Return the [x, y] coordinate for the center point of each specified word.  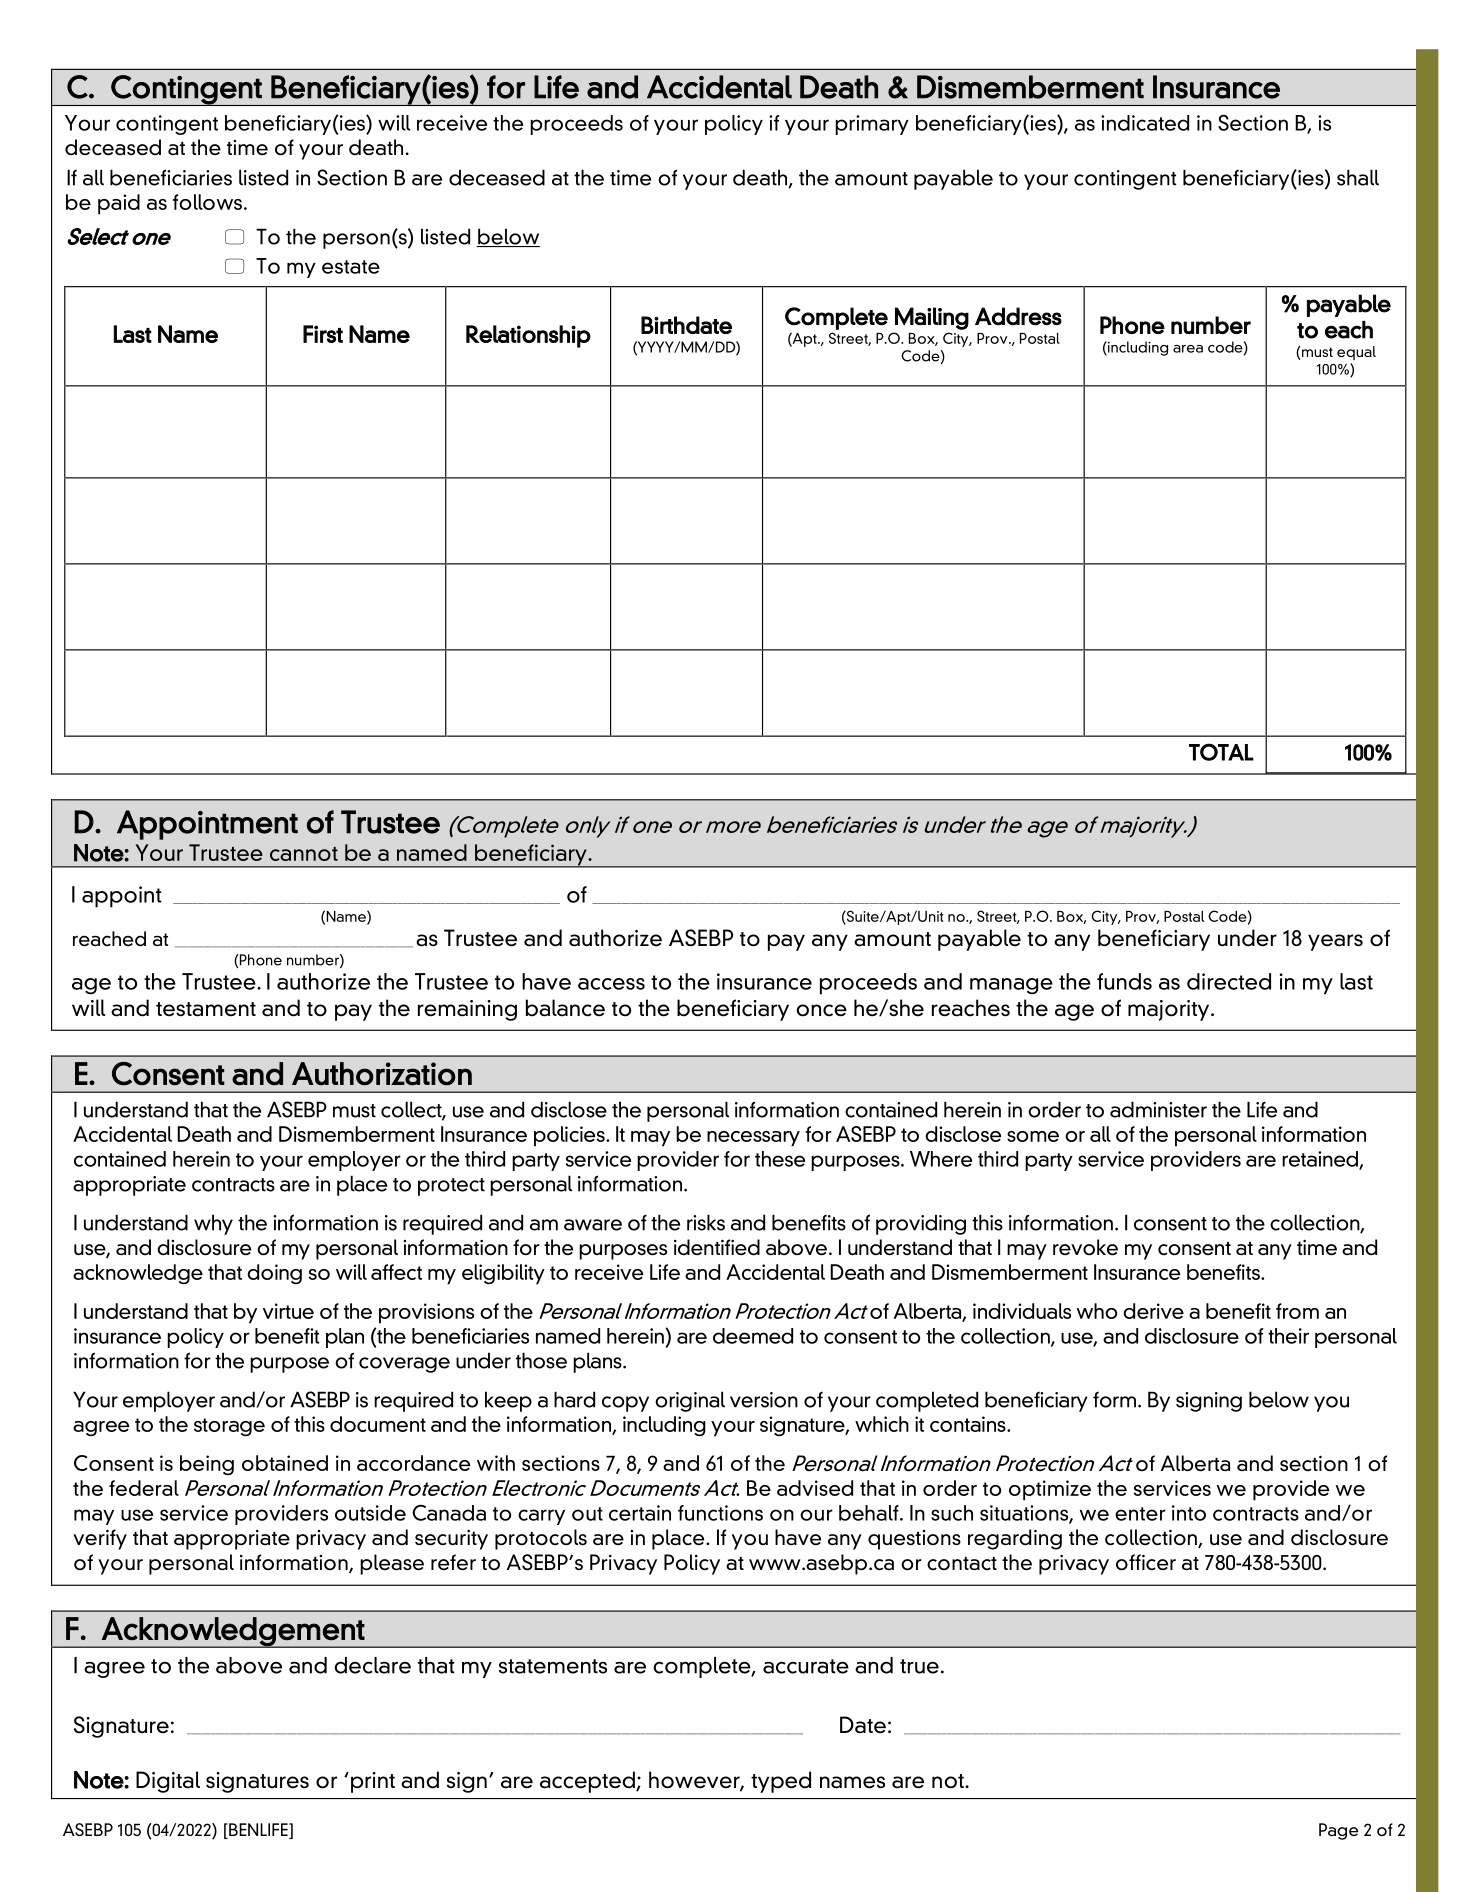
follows [207, 202]
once [822, 1010]
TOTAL [1221, 752]
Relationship [528, 336]
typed [781, 1782]
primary [872, 125]
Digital [168, 1782]
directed [1229, 981]
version [764, 1400]
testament [206, 1009]
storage [229, 1427]
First [323, 334]
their [1288, 1336]
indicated [1145, 123]
